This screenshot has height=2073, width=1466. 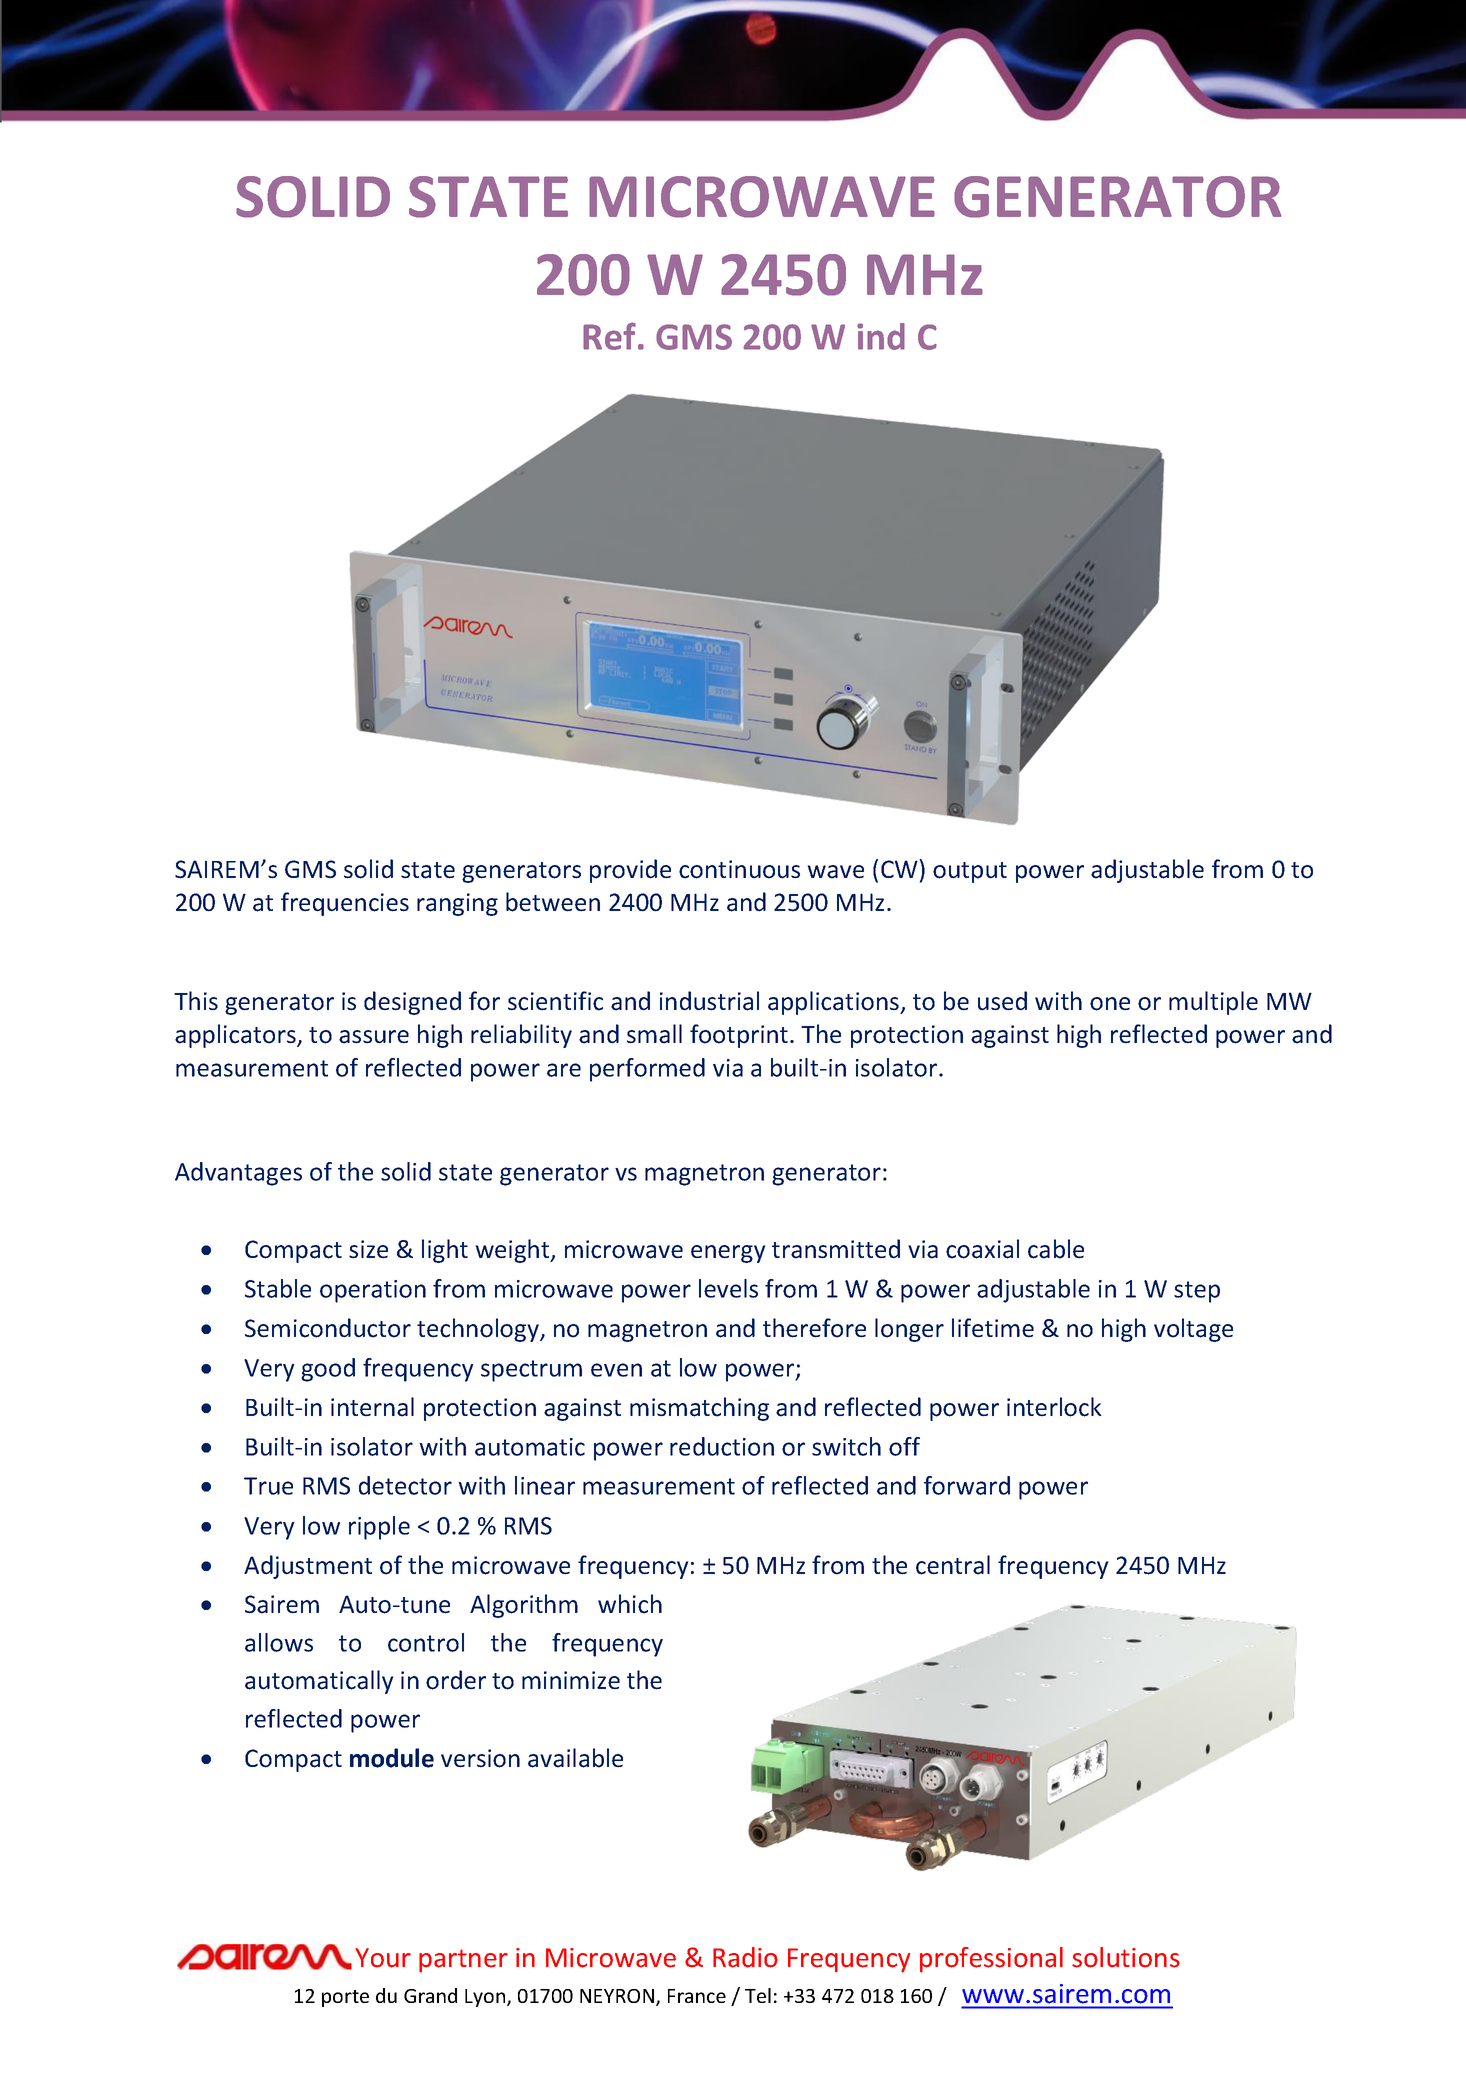 What do you see at coordinates (279, 1642) in the screenshot?
I see `allows` at bounding box center [279, 1642].
